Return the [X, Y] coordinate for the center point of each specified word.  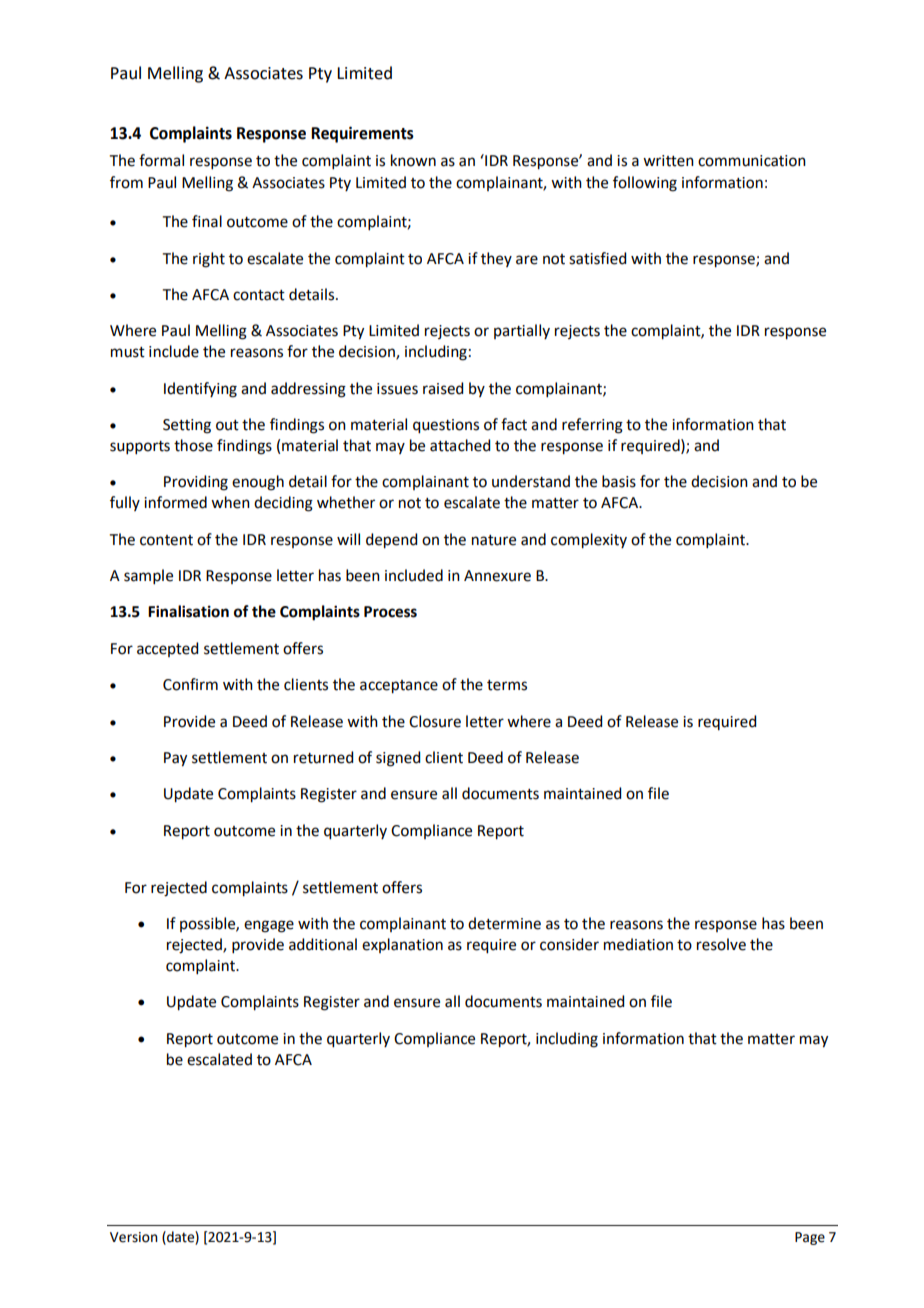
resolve [721, 944]
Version [134, 1237]
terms [507, 685]
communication [752, 161]
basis [619, 481]
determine [504, 923]
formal [161, 160]
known [413, 160]
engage [269, 926]
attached [460, 445]
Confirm [190, 684]
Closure [435, 721]
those [193, 445]
